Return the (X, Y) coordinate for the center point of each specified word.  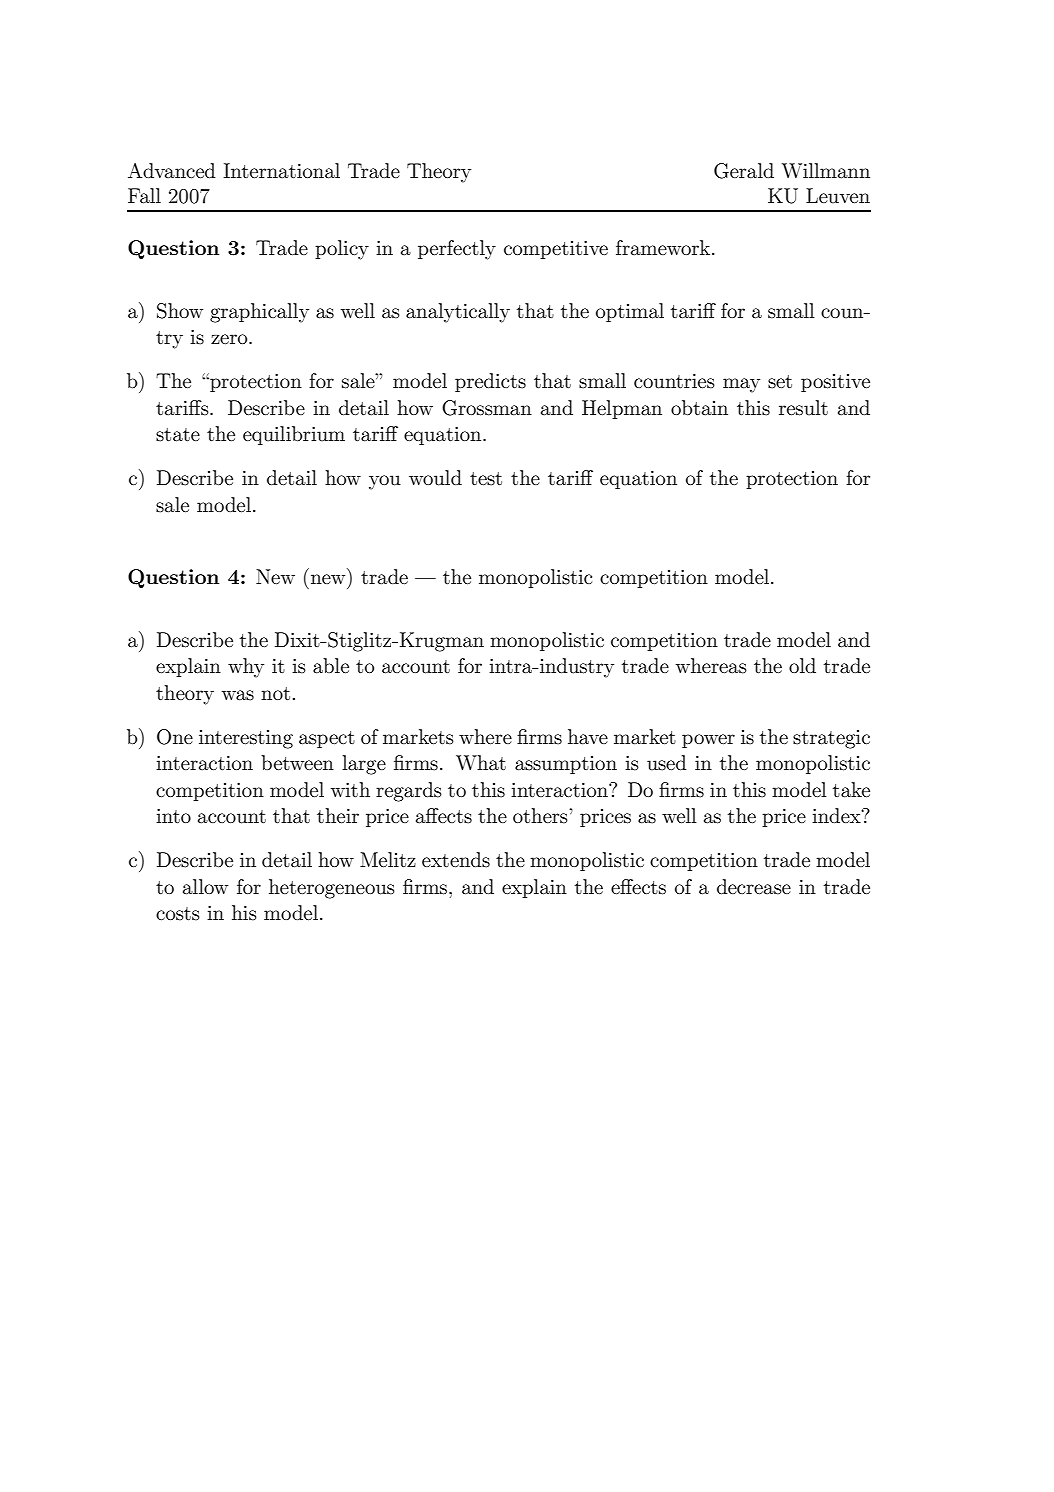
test (486, 479)
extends (456, 860)
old (802, 665)
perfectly (457, 250)
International (281, 171)
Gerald (744, 171)
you (385, 482)
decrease (754, 887)
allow (205, 886)
